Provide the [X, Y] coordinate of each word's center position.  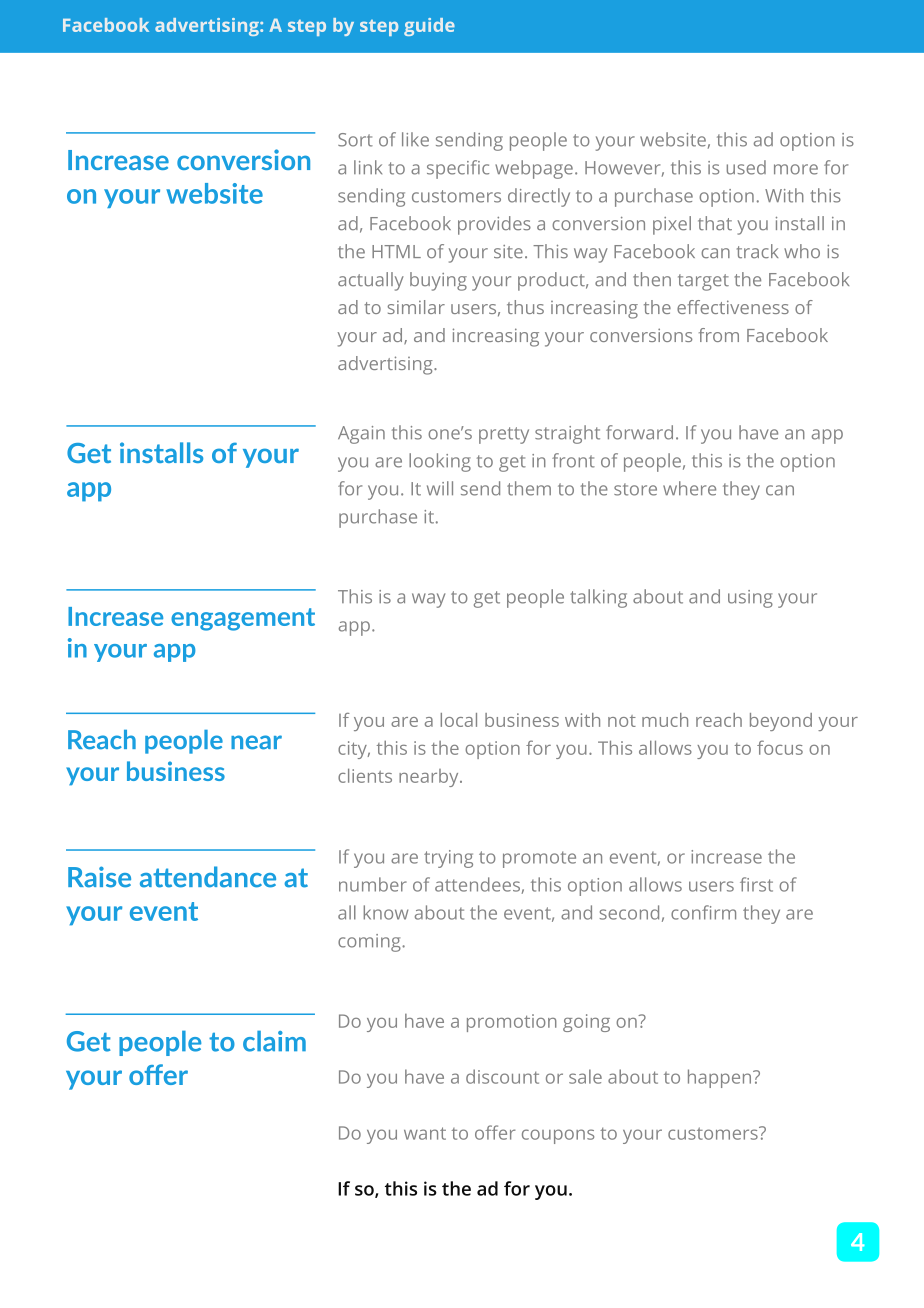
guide [429, 27]
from [719, 335]
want [425, 1133]
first [756, 884]
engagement [243, 619]
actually [371, 281]
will [440, 488]
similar [416, 307]
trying [448, 859]
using [750, 599]
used [746, 167]
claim [274, 1041]
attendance [208, 877]
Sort [355, 140]
